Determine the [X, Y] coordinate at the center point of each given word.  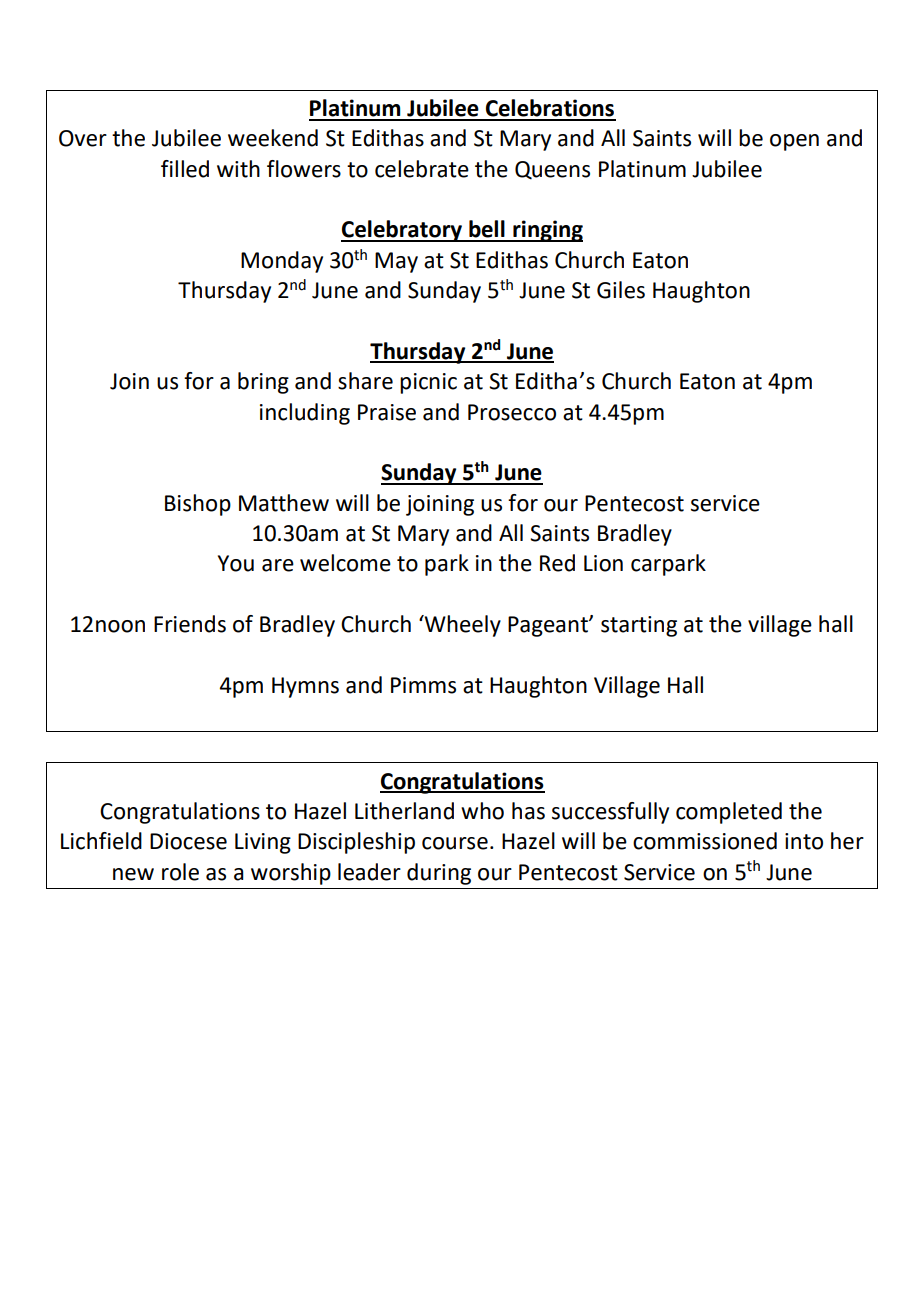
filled [185, 169]
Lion [603, 563]
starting [639, 626]
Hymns [305, 687]
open [794, 142]
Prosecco [512, 412]
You [236, 563]
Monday [282, 262]
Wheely [461, 626]
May [396, 262]
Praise [387, 412]
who [482, 811]
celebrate [422, 169]
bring [263, 383]
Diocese [188, 841]
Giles [621, 290]
